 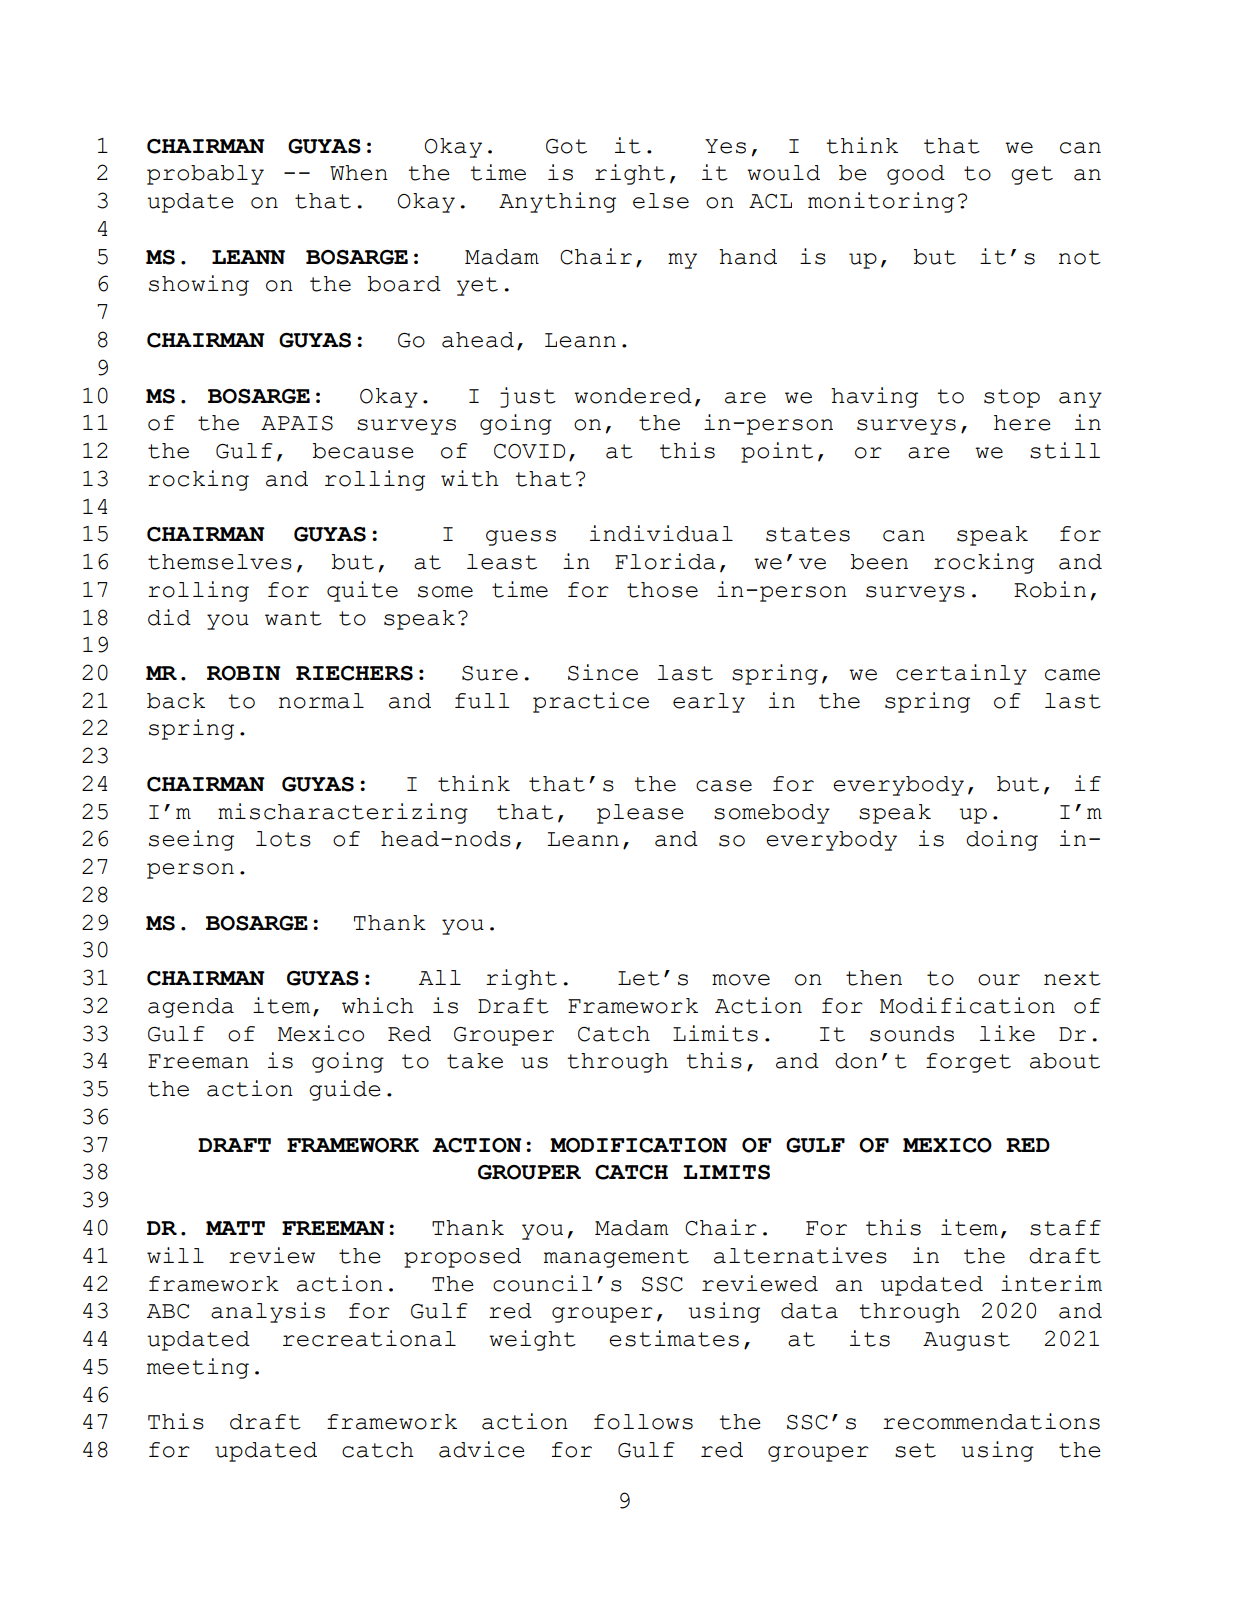 I want to click on please, so click(x=640, y=814).
